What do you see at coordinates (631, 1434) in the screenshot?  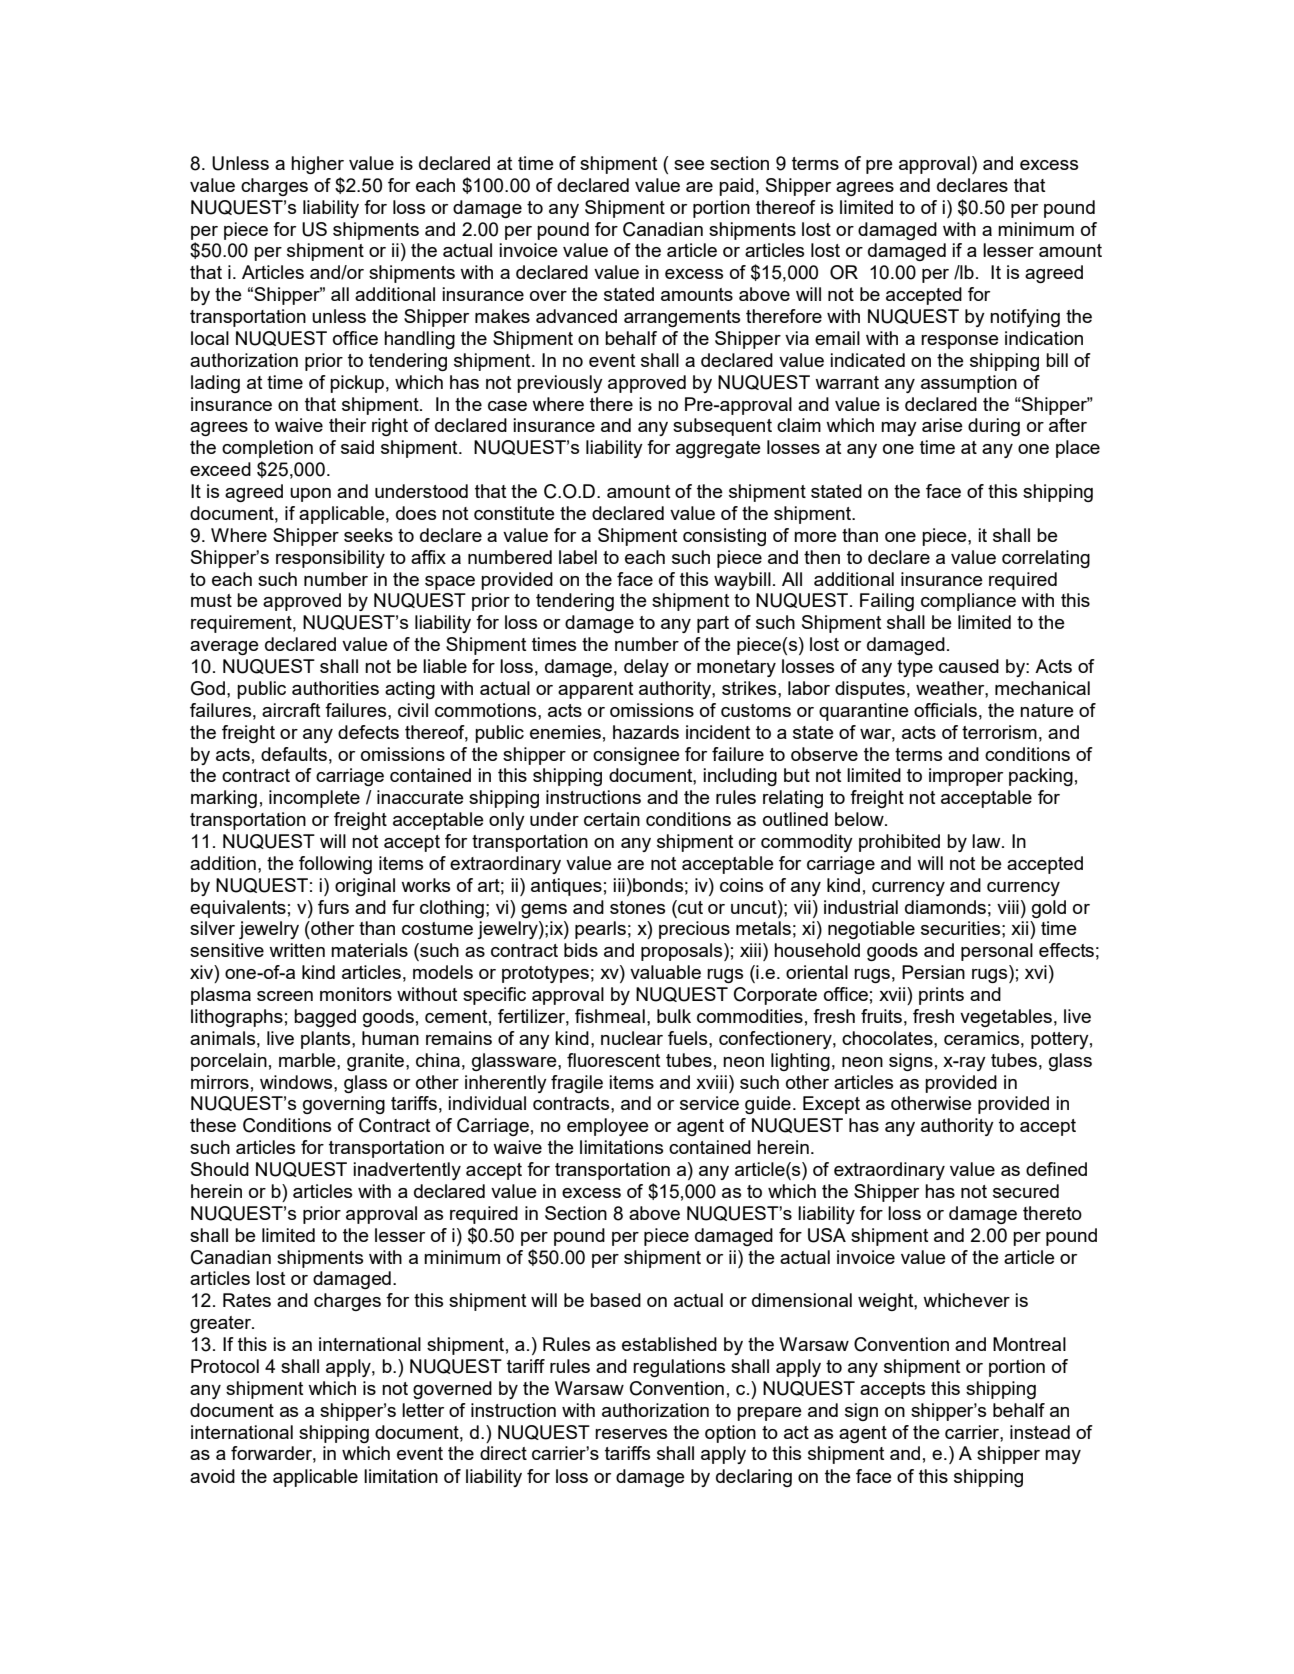 I see `reserves` at bounding box center [631, 1434].
